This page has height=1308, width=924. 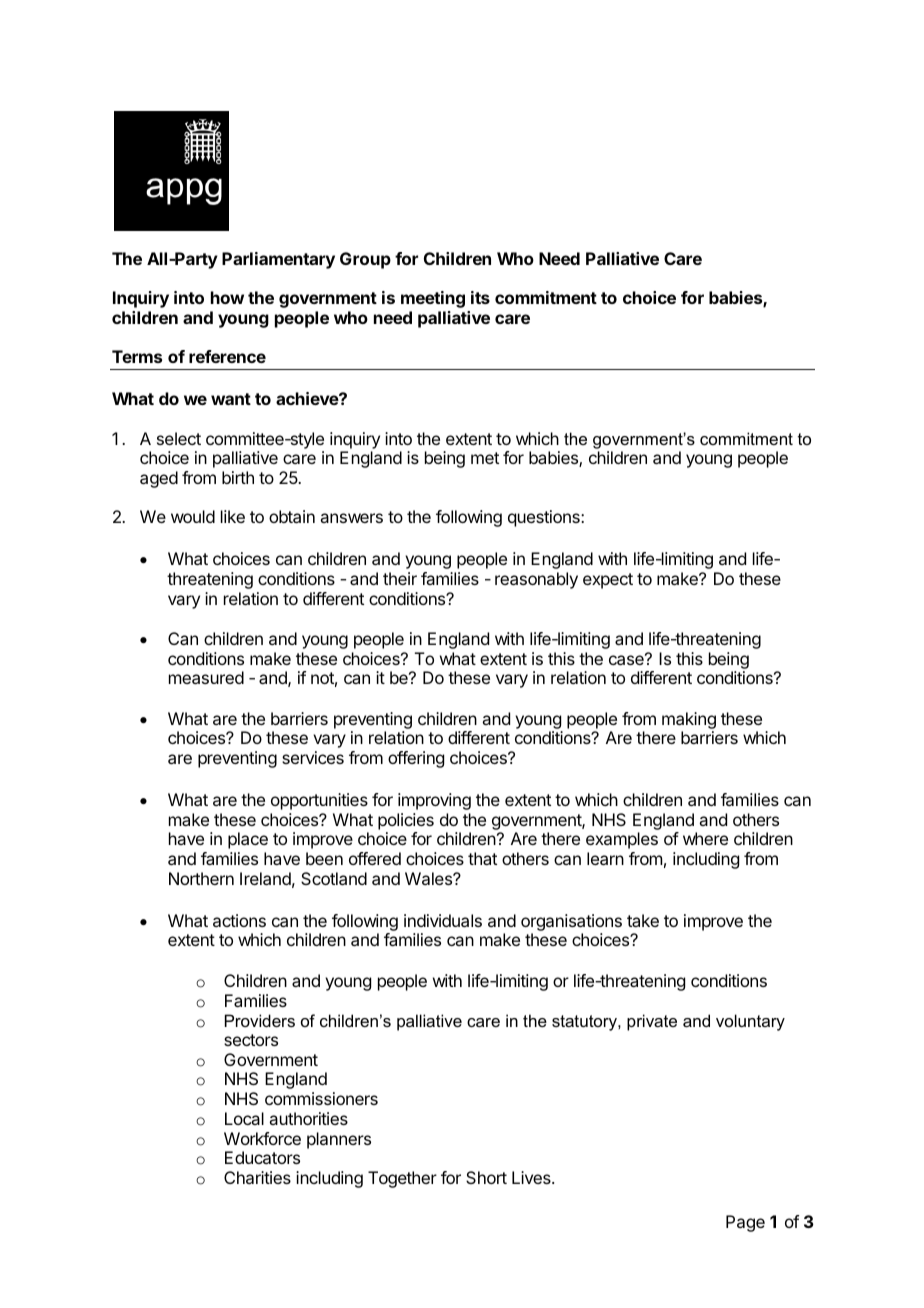 What do you see at coordinates (608, 581) in the page?
I see `expect` at bounding box center [608, 581].
